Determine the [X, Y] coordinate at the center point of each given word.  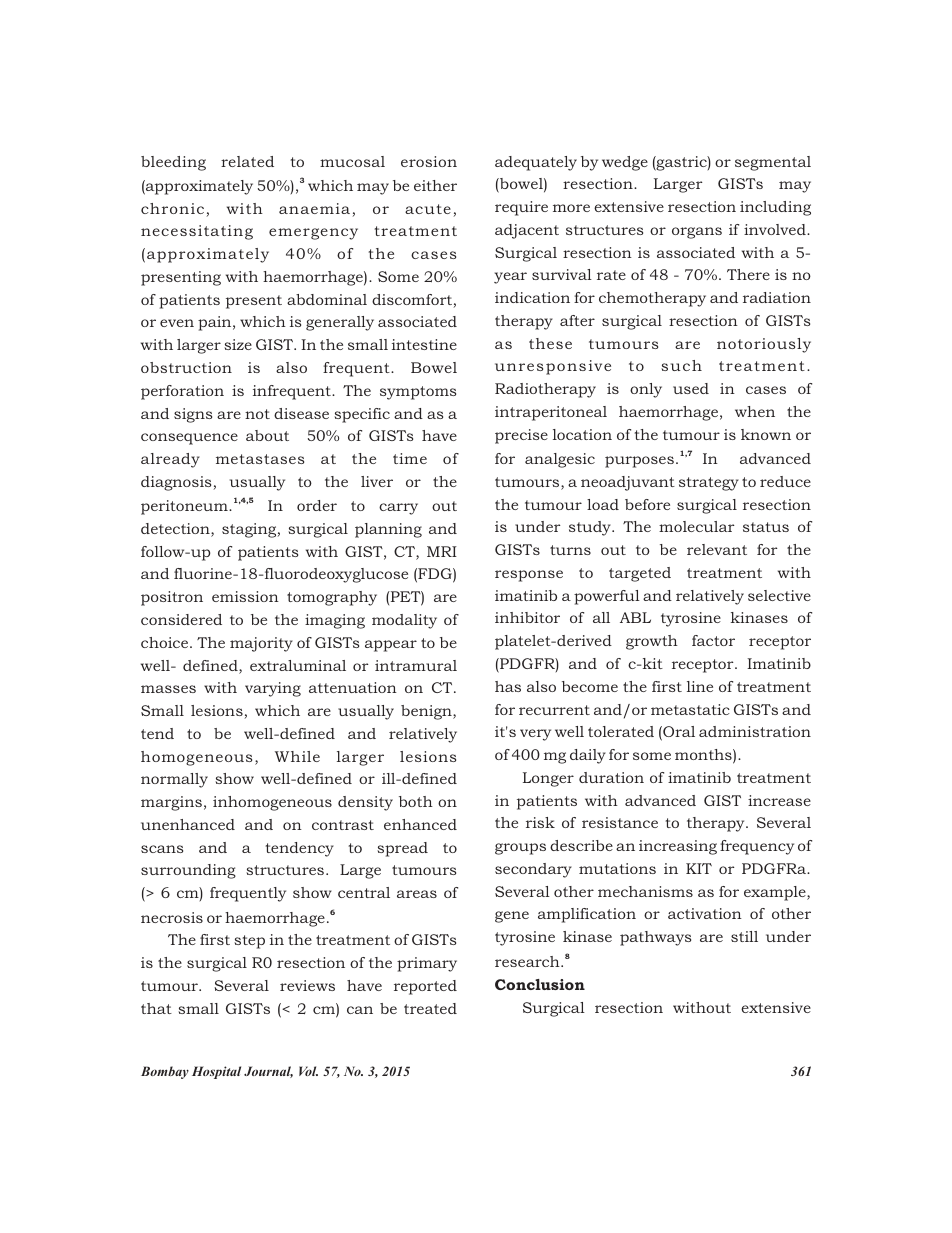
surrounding [188, 871]
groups [520, 849]
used [691, 388]
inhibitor [527, 617]
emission [245, 596]
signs [193, 415]
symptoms [418, 393]
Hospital [216, 1072]
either [435, 185]
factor [713, 640]
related [247, 161]
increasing [678, 847]
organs [697, 233]
